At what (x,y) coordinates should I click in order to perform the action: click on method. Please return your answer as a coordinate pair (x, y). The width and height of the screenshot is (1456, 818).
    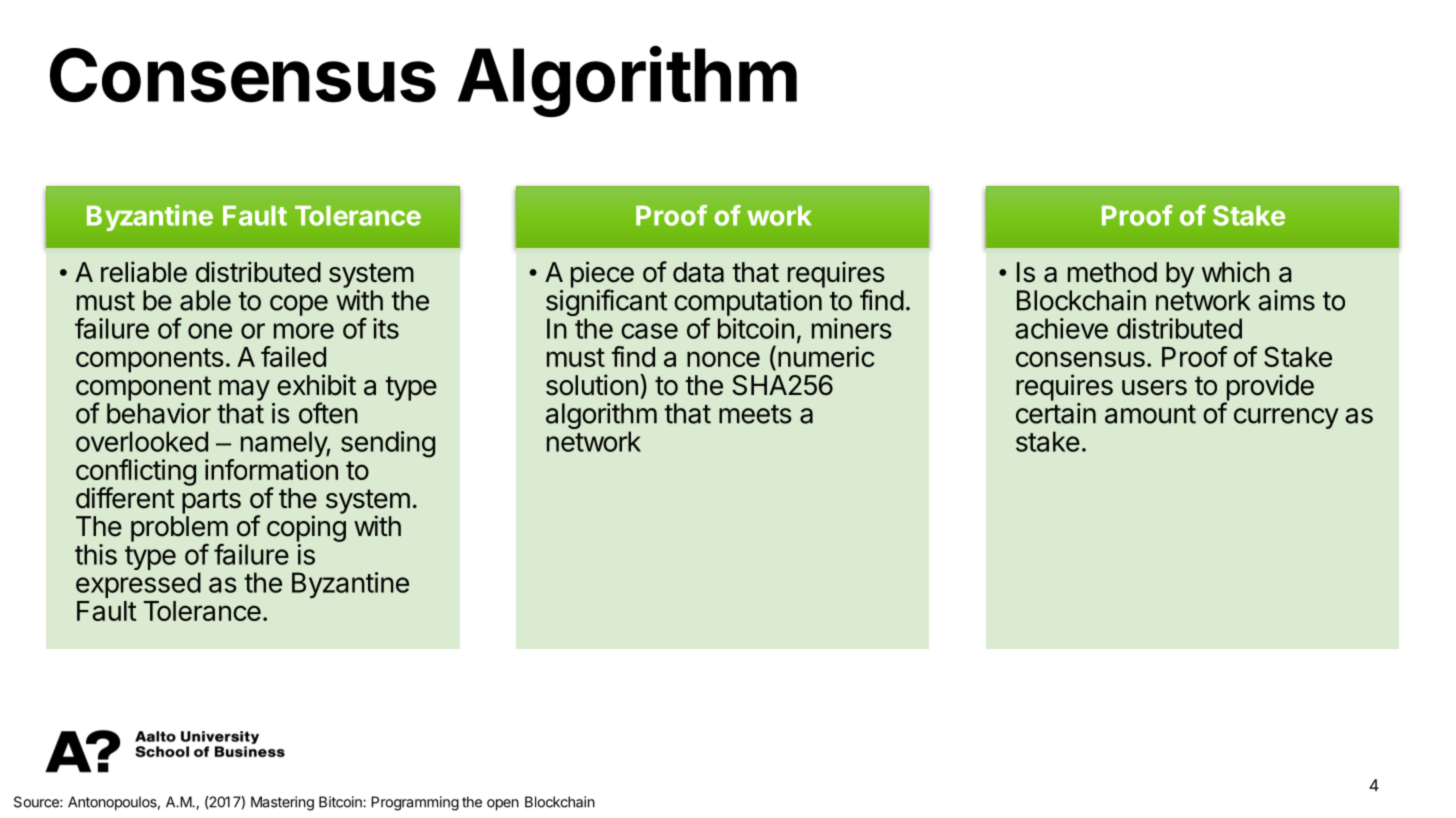
    Looking at the image, I should click on (1112, 272).
